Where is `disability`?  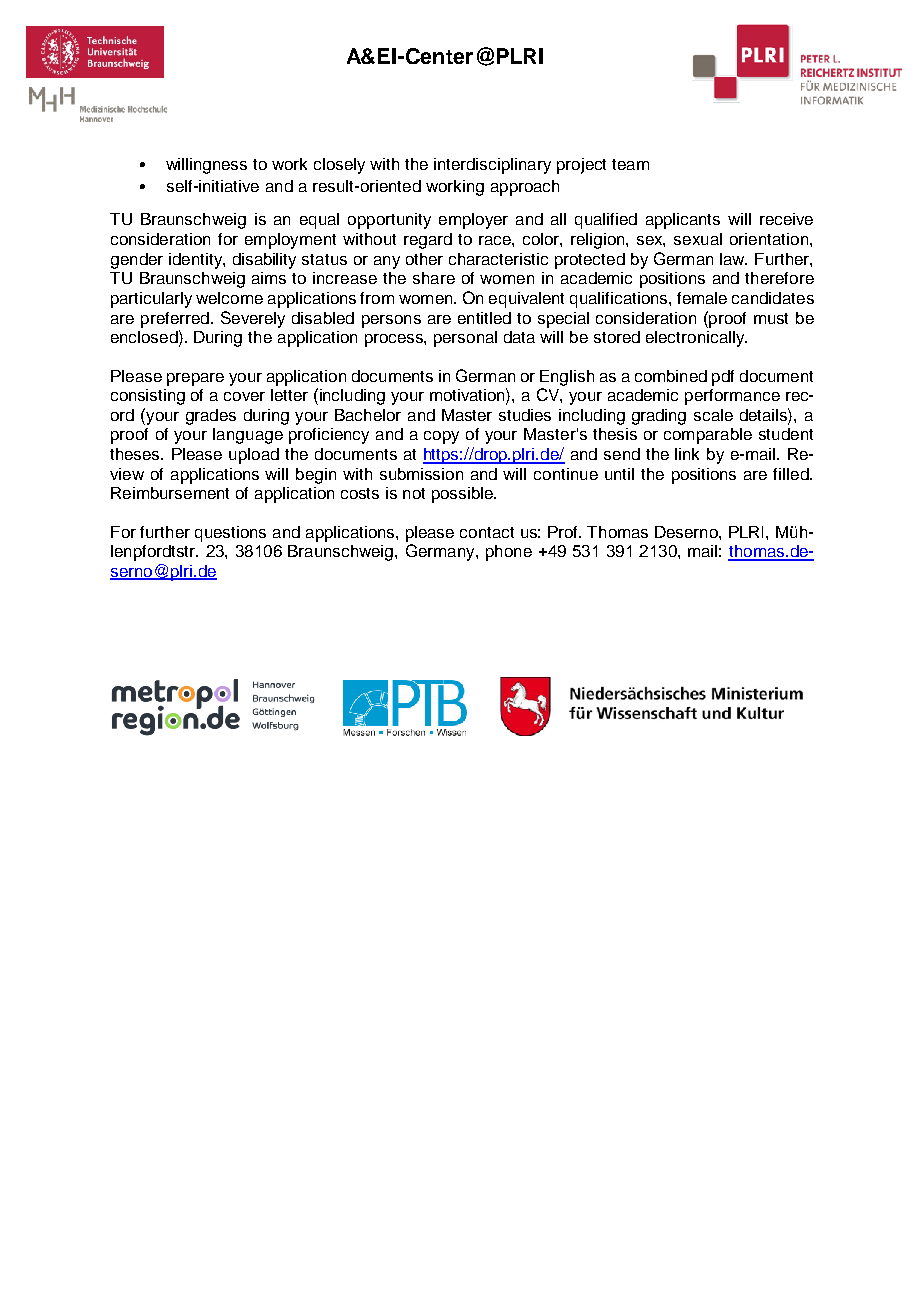
disability is located at coordinates (264, 261).
